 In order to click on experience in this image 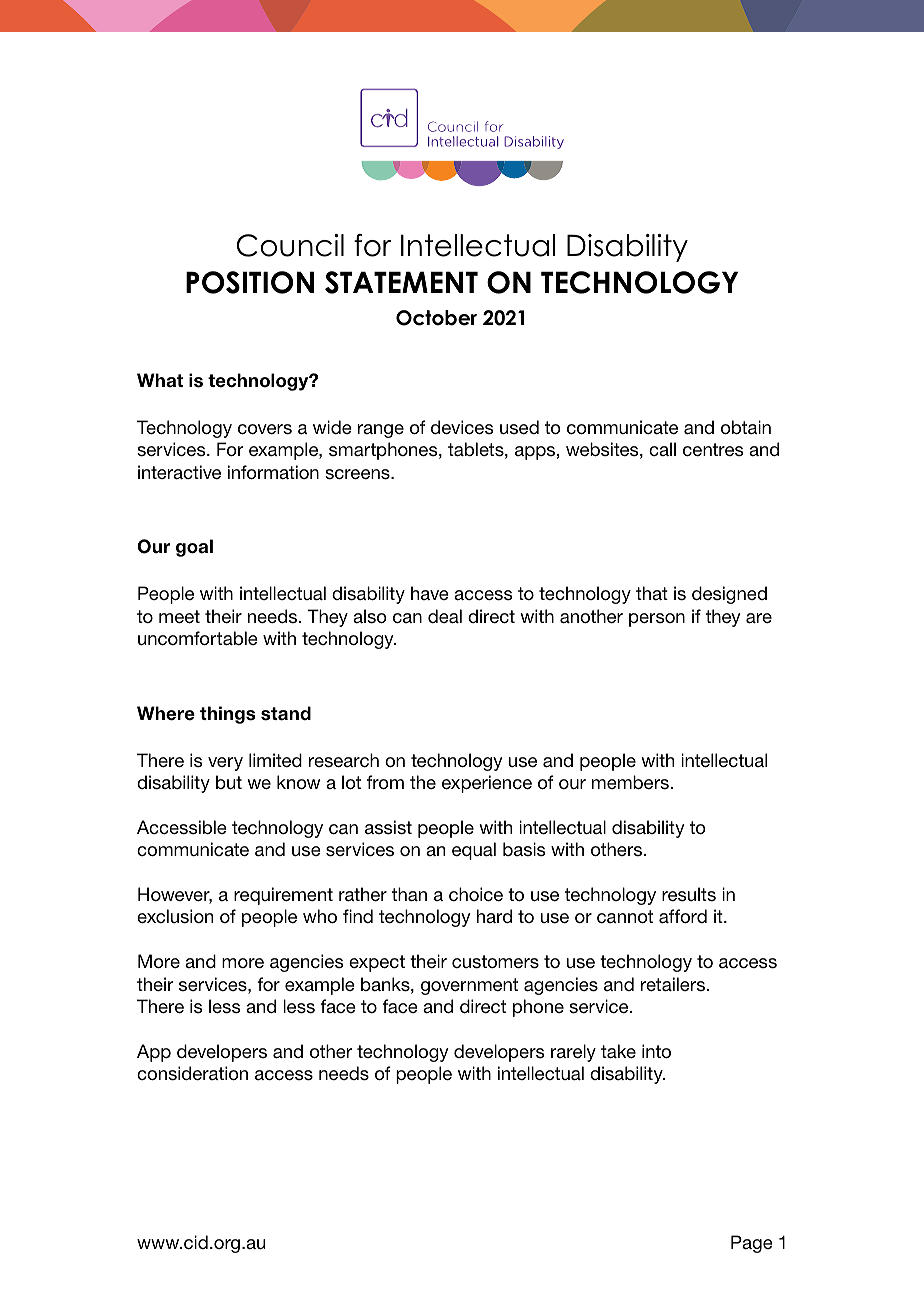, I will do `click(487, 784)`.
